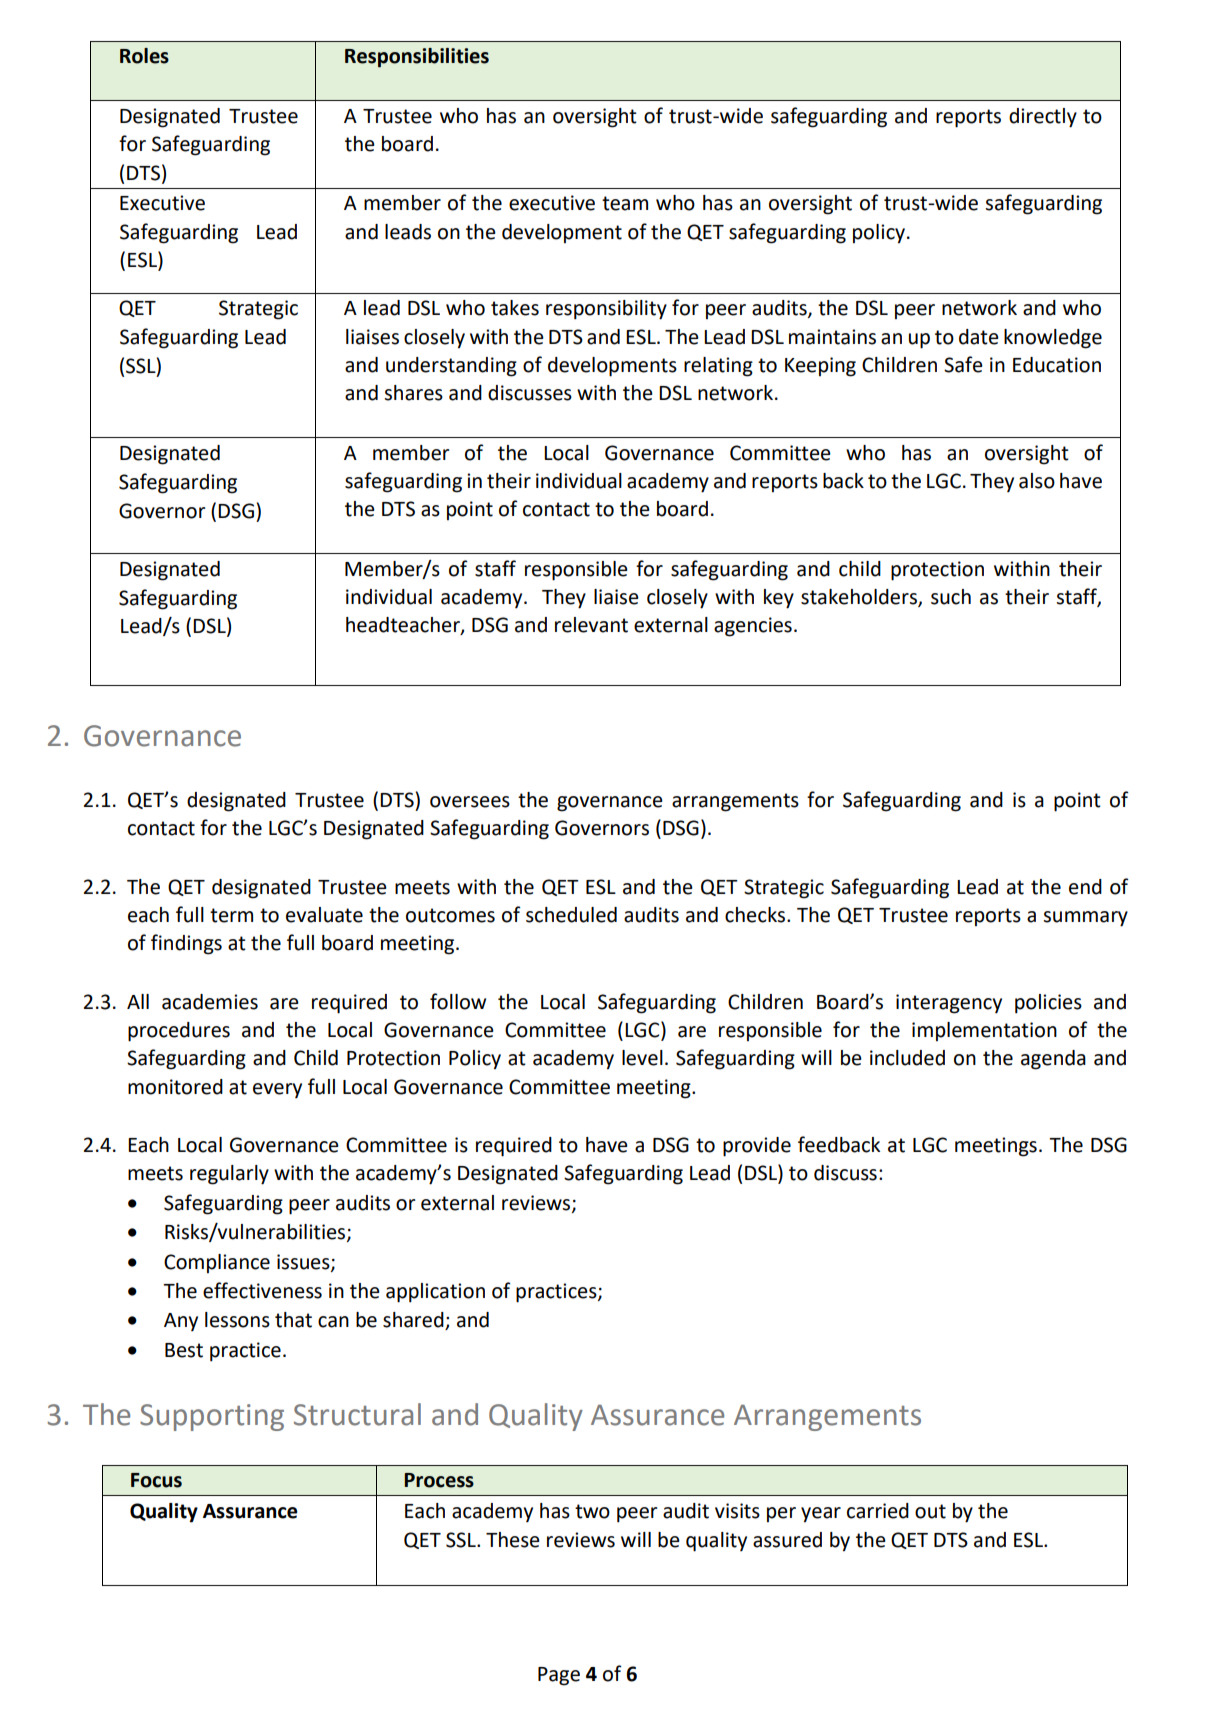 The width and height of the page is (1214, 1717). What do you see at coordinates (1043, 118) in the page?
I see `directly` at bounding box center [1043, 118].
